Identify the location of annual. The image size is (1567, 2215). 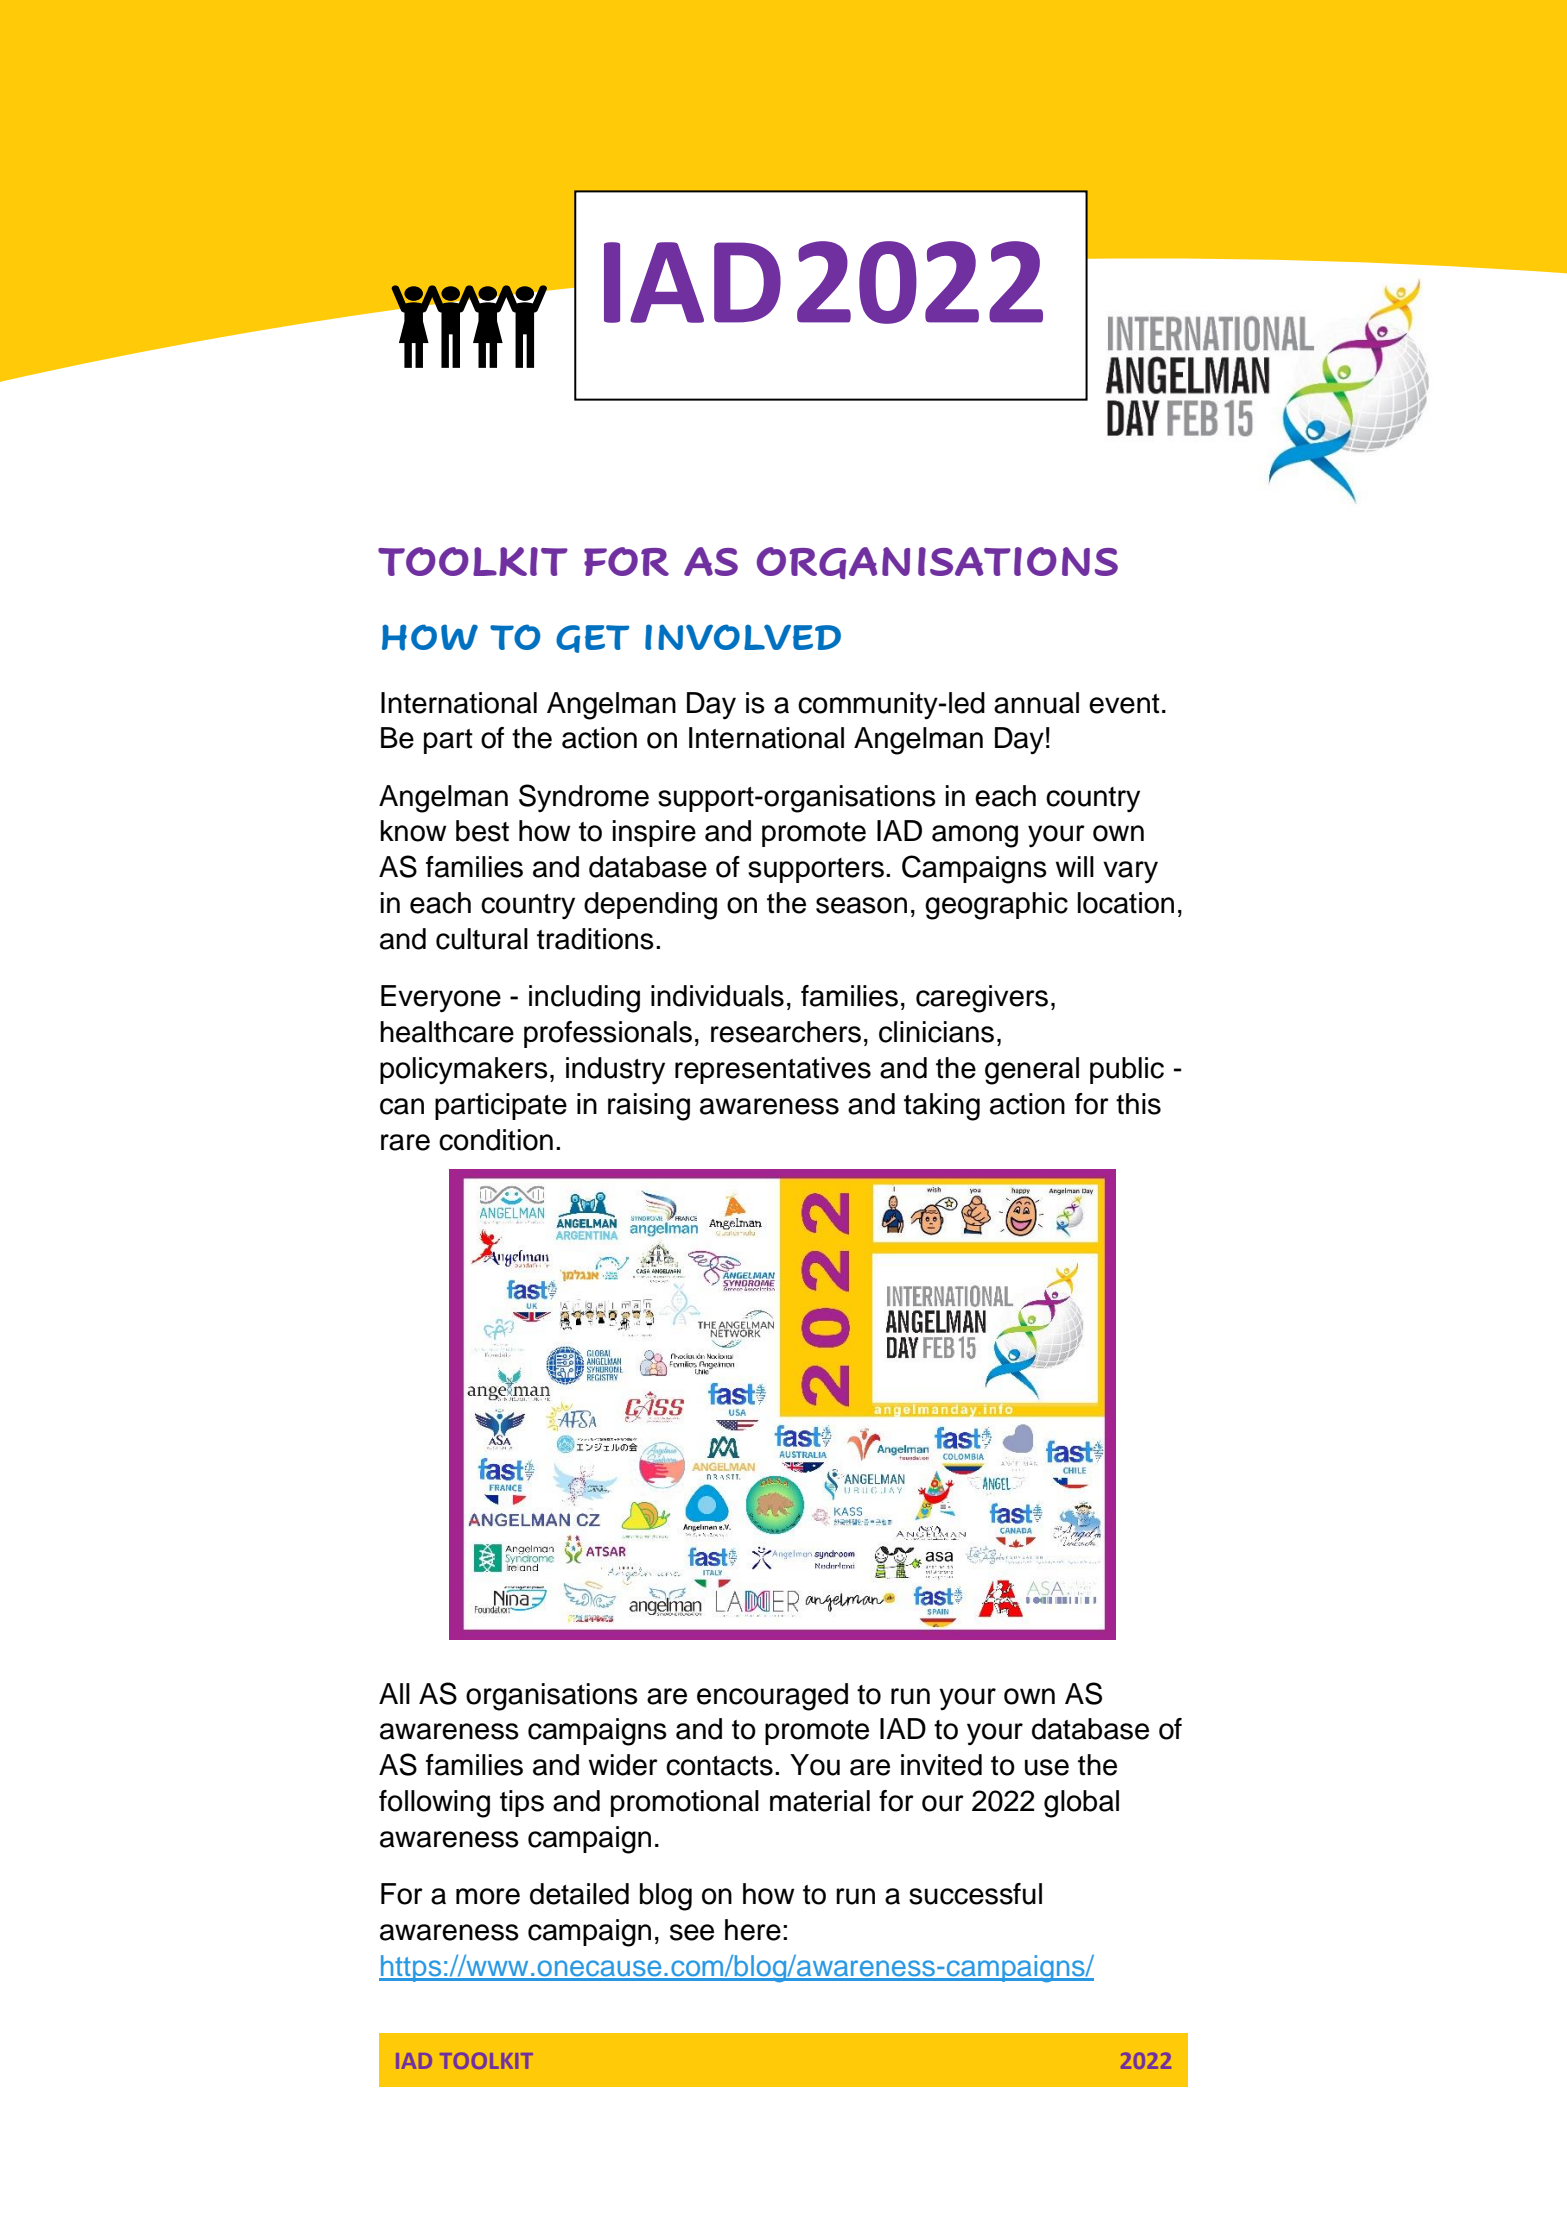
(1036, 703).
